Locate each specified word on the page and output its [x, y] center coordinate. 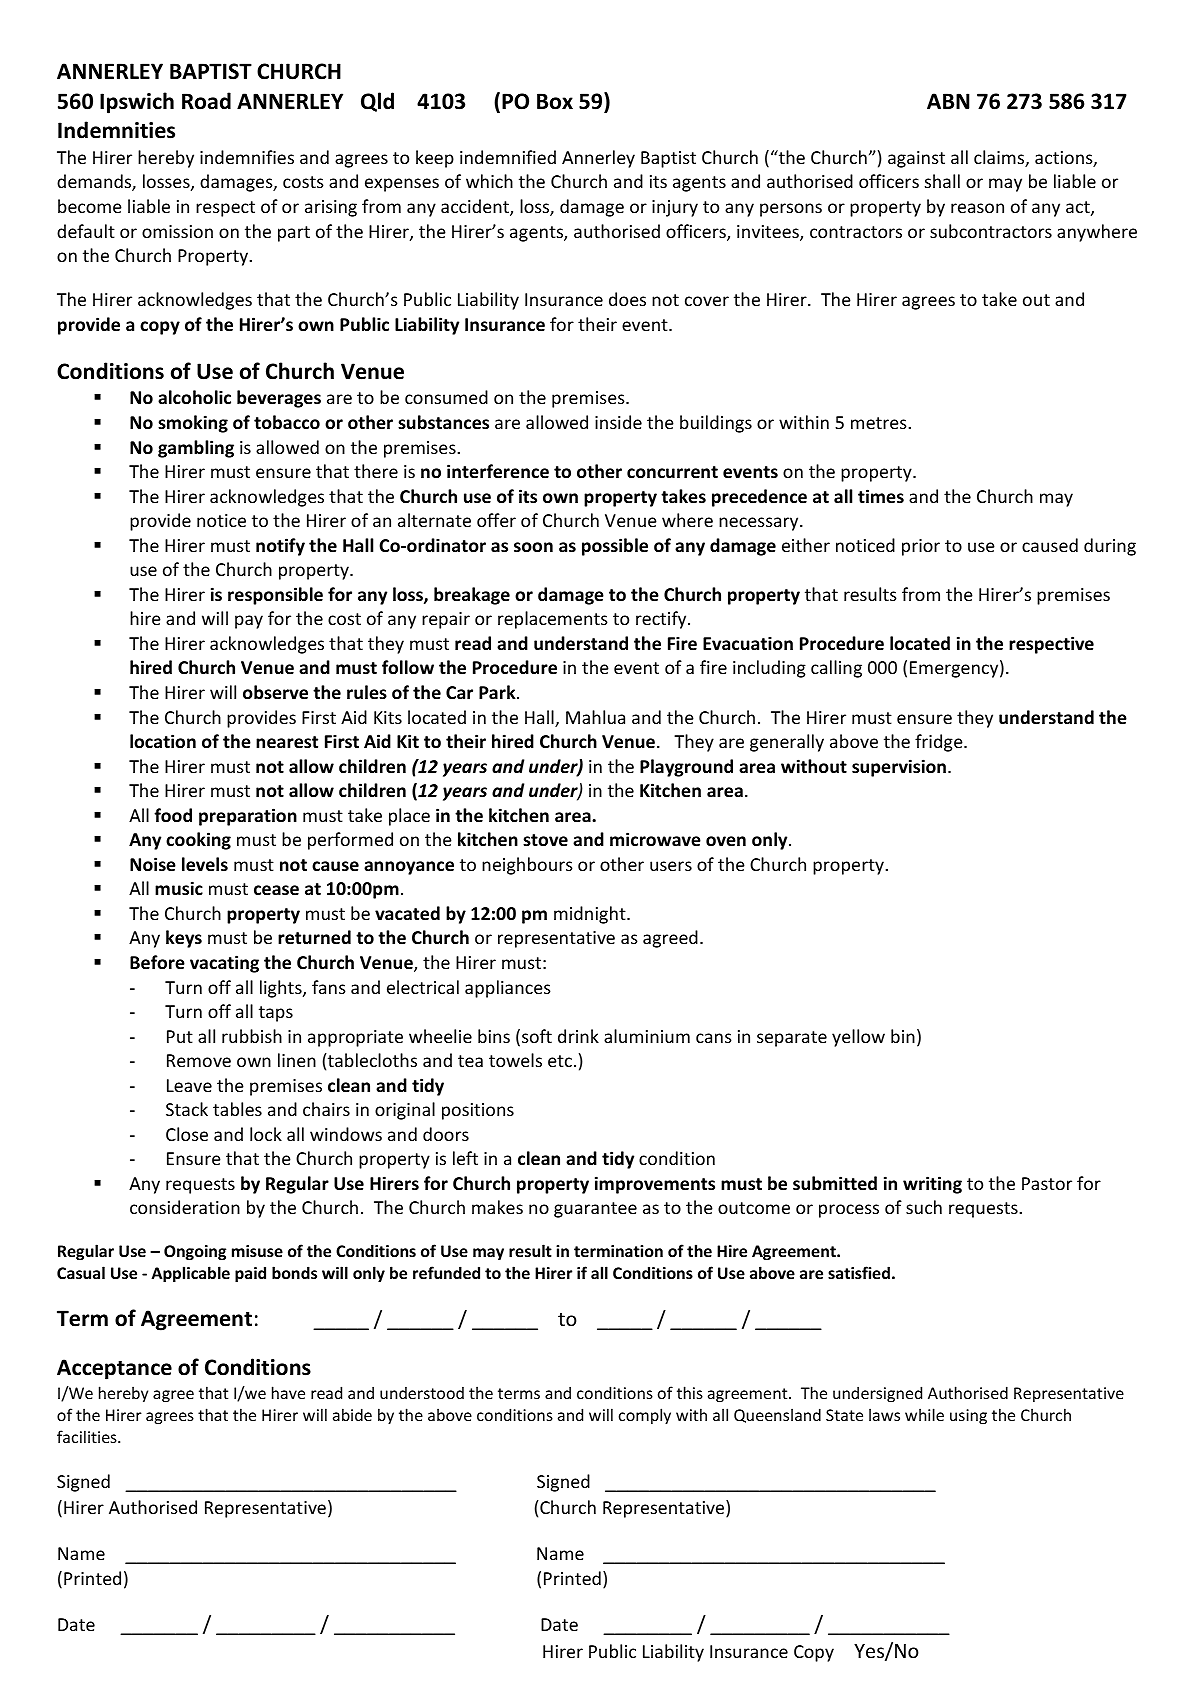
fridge [940, 743]
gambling [196, 449]
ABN [948, 101]
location [163, 741]
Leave [189, 1085]
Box [555, 101]
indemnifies [247, 157]
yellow [858, 1038]
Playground [686, 768]
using [968, 1417]
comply [645, 1416]
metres [880, 423]
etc [560, 1061]
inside [618, 422]
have [288, 1392]
